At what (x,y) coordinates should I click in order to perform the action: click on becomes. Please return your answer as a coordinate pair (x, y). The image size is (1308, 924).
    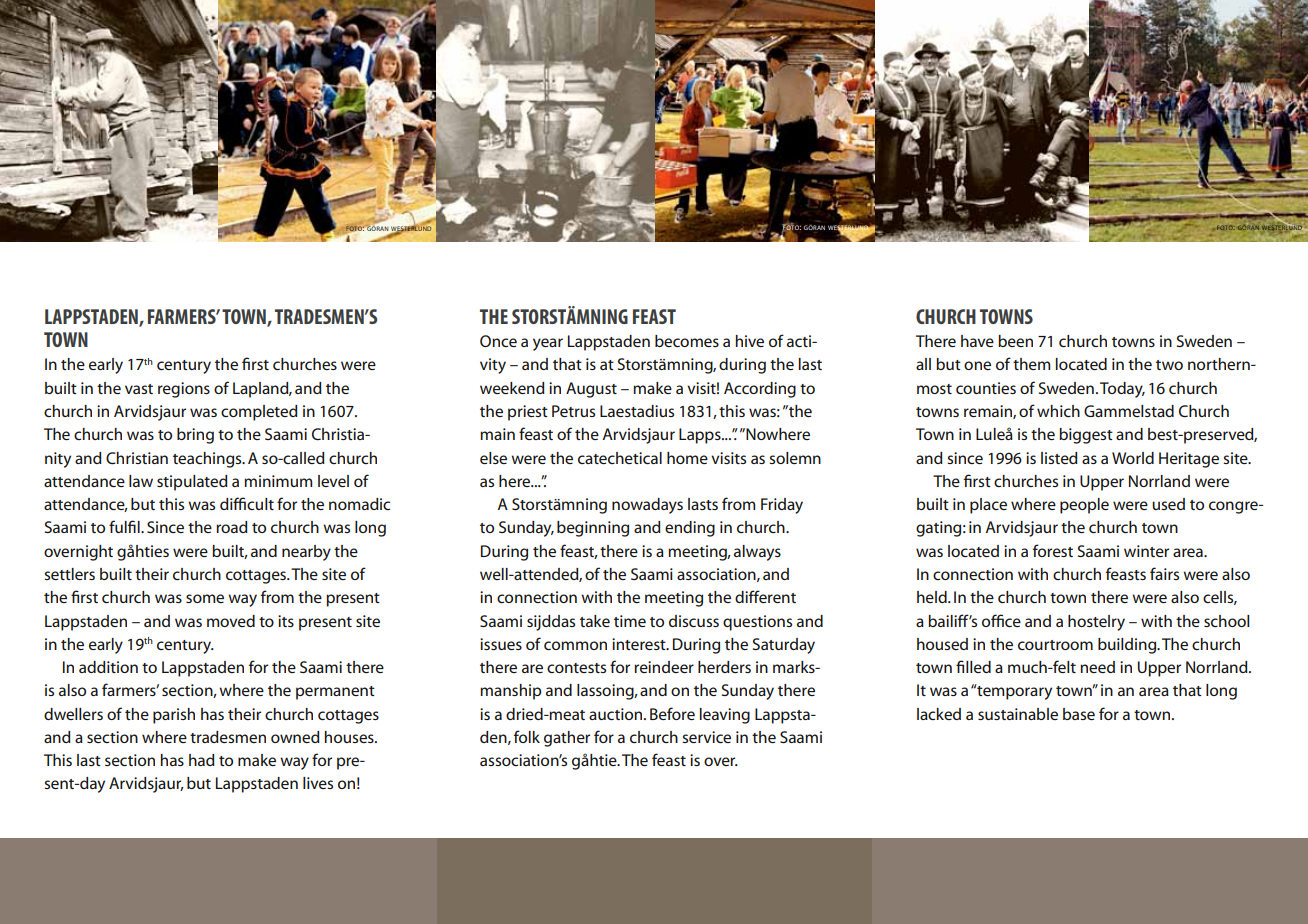
    Looking at the image, I should click on (687, 341).
